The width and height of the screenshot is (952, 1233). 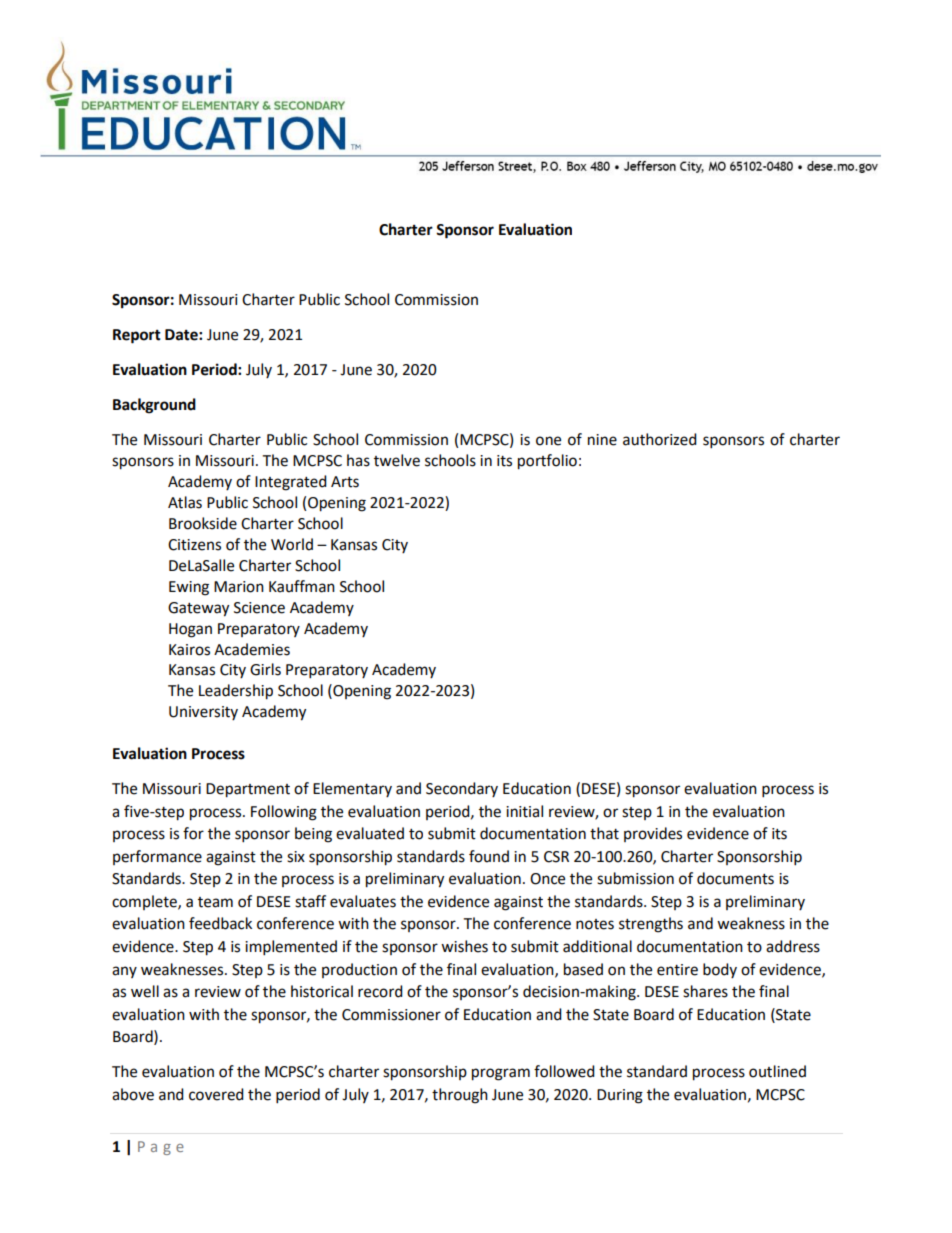 What do you see at coordinates (157, 857) in the screenshot?
I see `performance` at bounding box center [157, 857].
